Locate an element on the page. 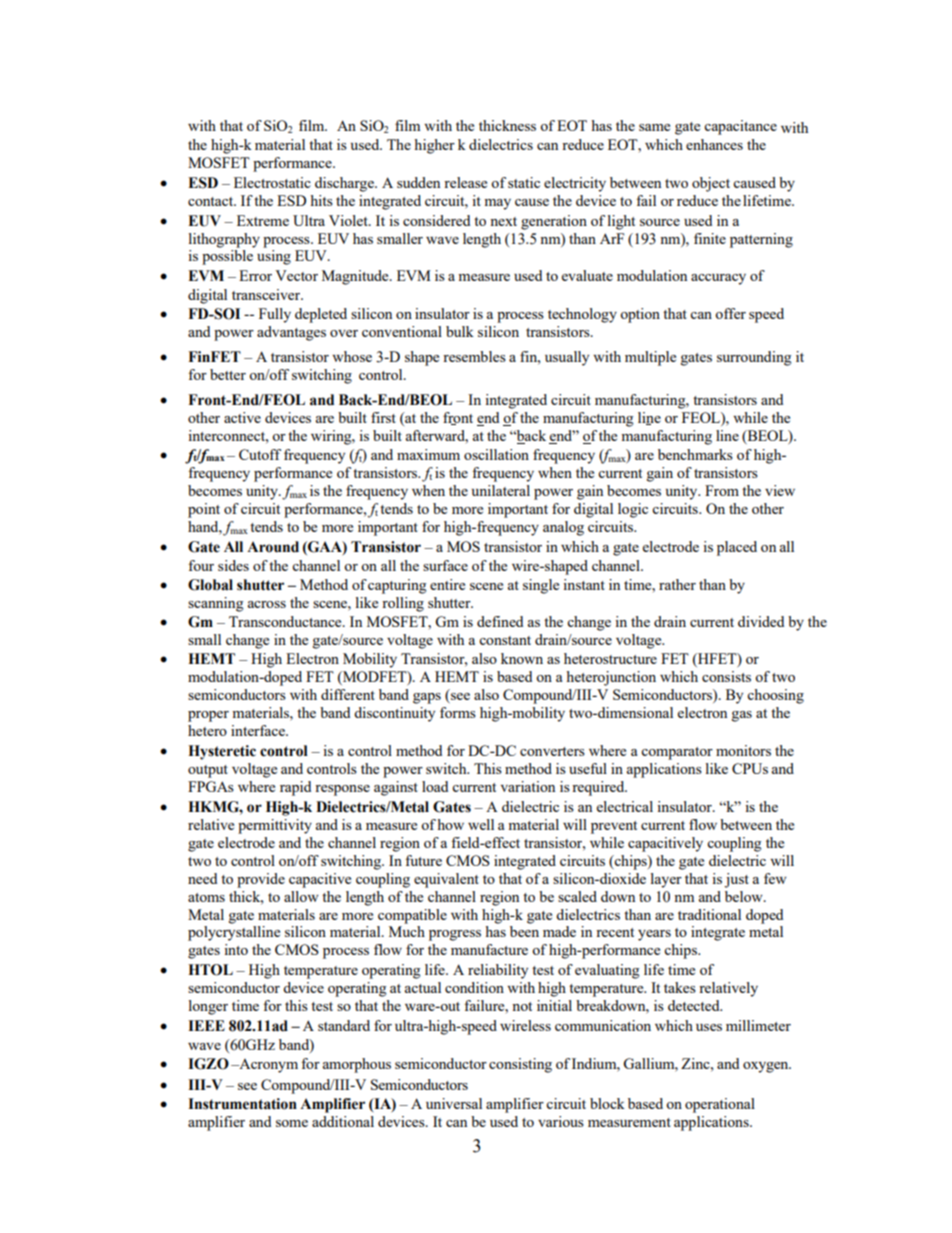 The height and width of the document is (1233, 952). Instrumentation is located at coordinates (242, 1104).
